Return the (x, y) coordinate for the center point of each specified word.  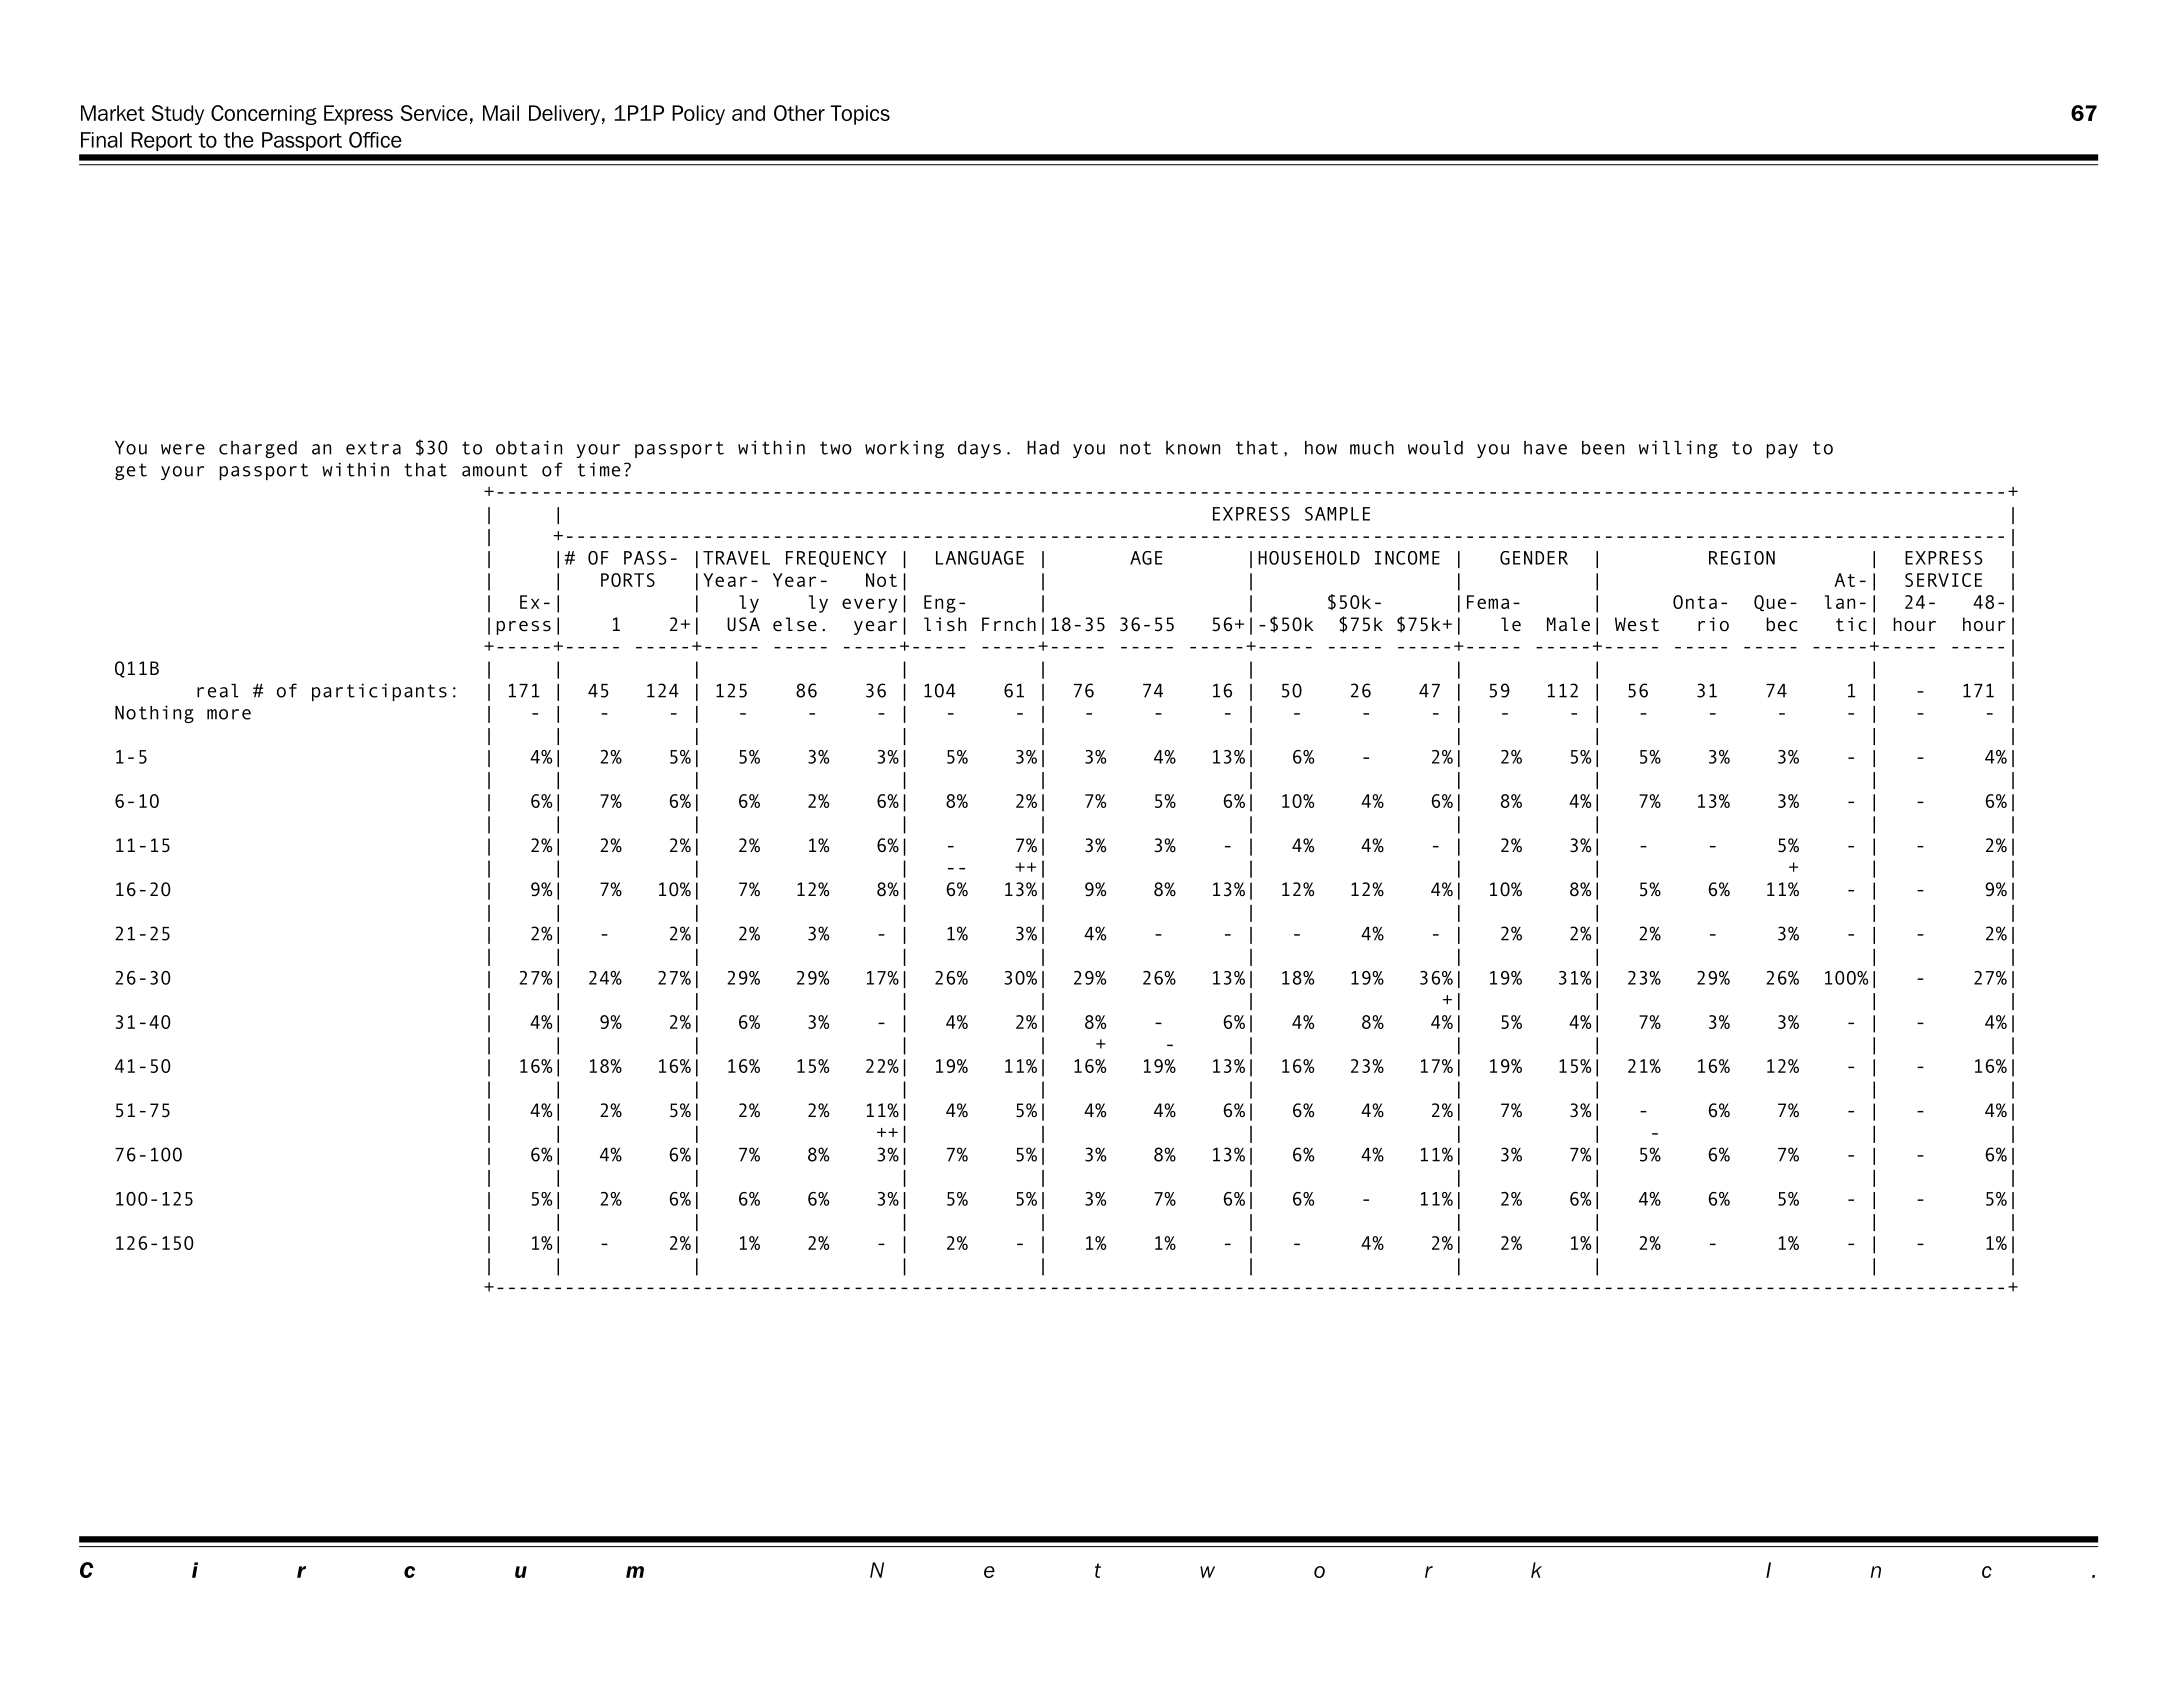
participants (379, 692)
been (1603, 448)
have (1545, 448)
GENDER (1534, 558)
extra (373, 448)
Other (799, 113)
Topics (860, 115)
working (904, 449)
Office (375, 140)
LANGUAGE (980, 558)
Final (101, 140)
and (748, 113)
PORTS (628, 580)
